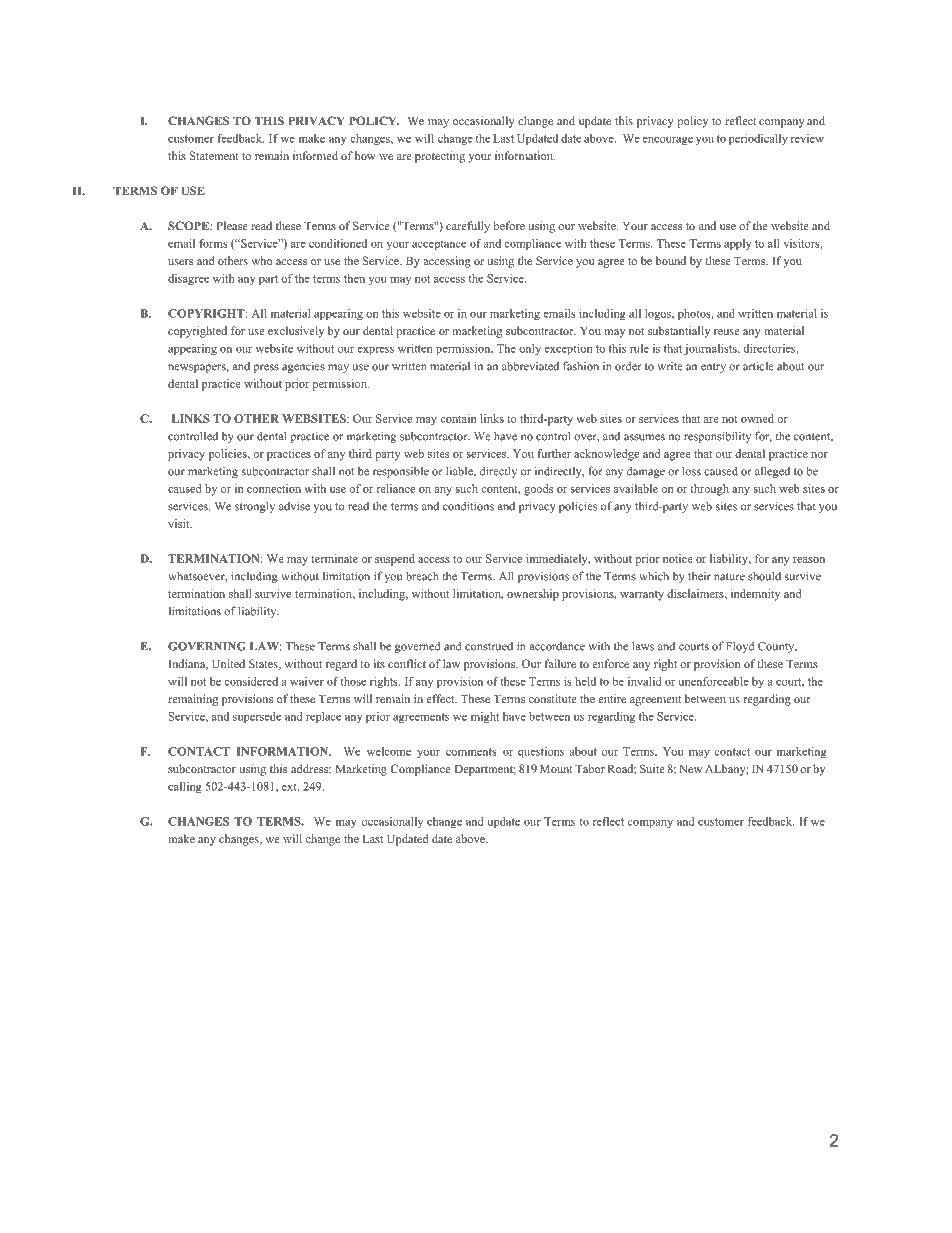 The image size is (952, 1233). I want to click on alleged, so click(772, 472).
